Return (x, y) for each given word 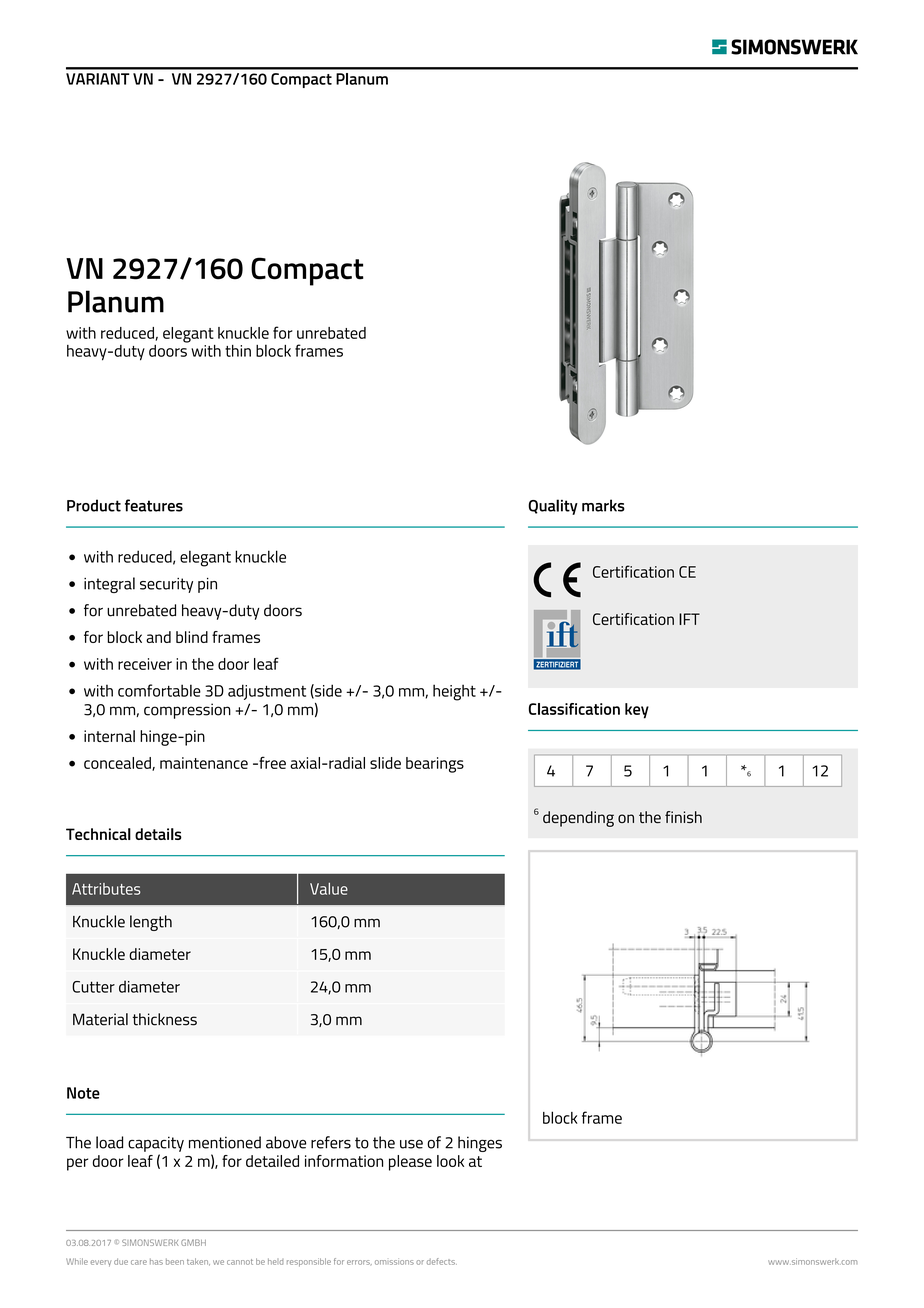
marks (603, 505)
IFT (689, 619)
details (158, 834)
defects (442, 1261)
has (156, 1261)
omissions (394, 1261)
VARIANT (98, 79)
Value (329, 889)
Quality (553, 507)
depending (578, 819)
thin (238, 351)
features (154, 505)
